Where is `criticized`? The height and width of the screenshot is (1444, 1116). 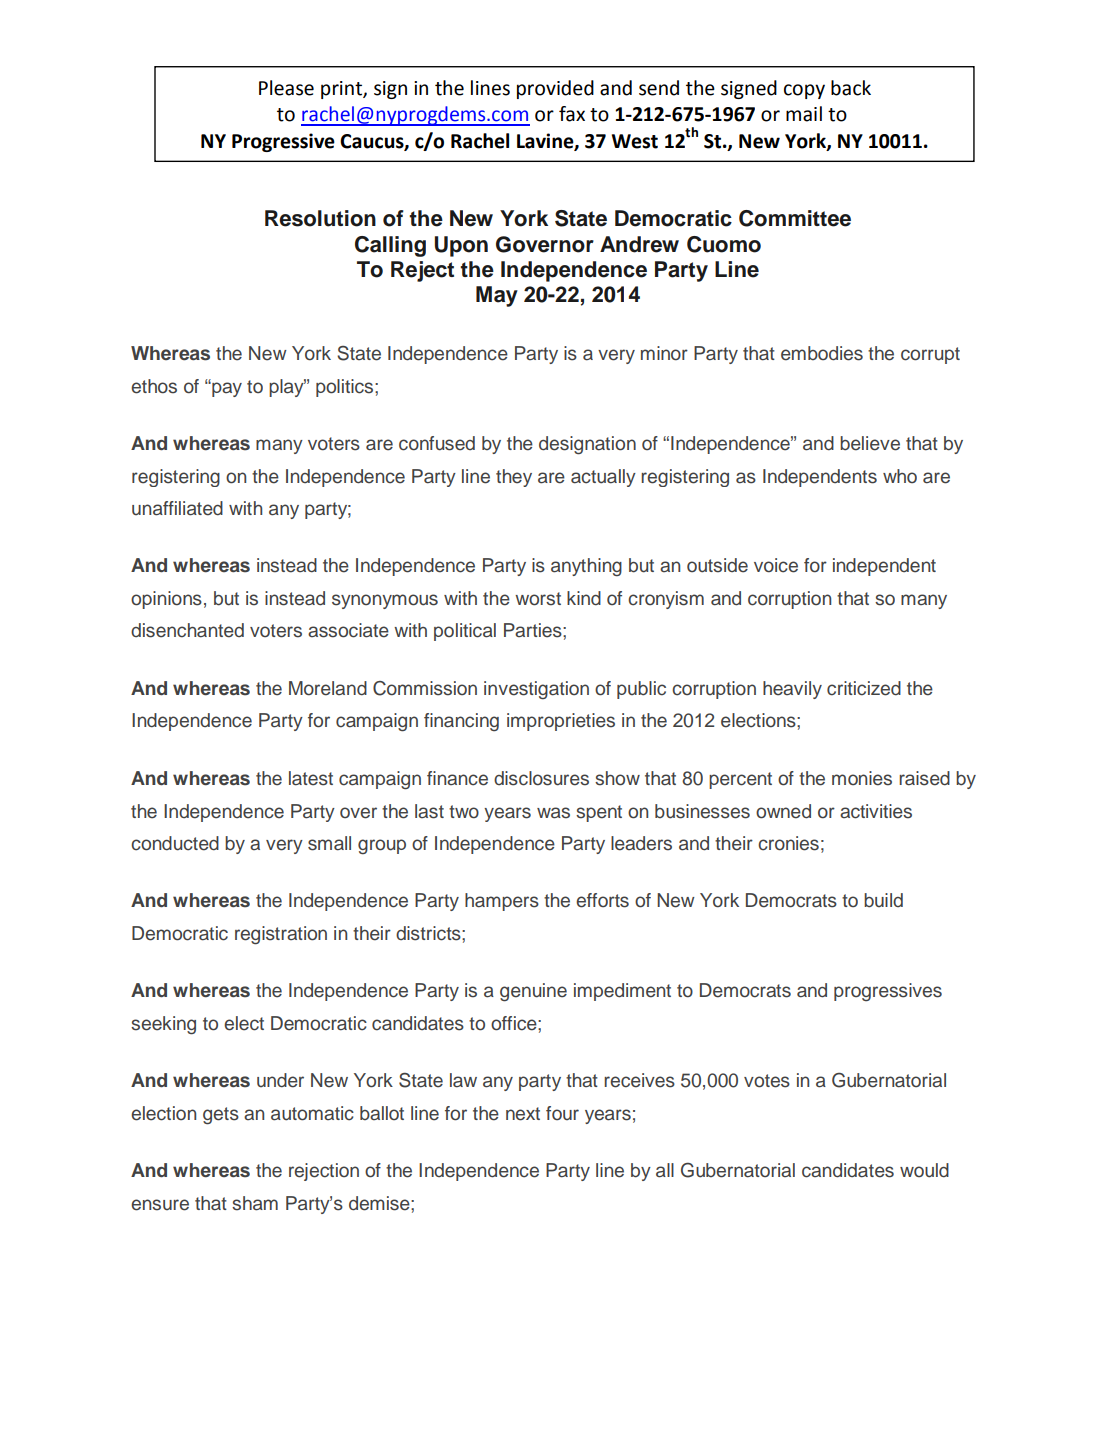
criticized is located at coordinates (864, 688).
